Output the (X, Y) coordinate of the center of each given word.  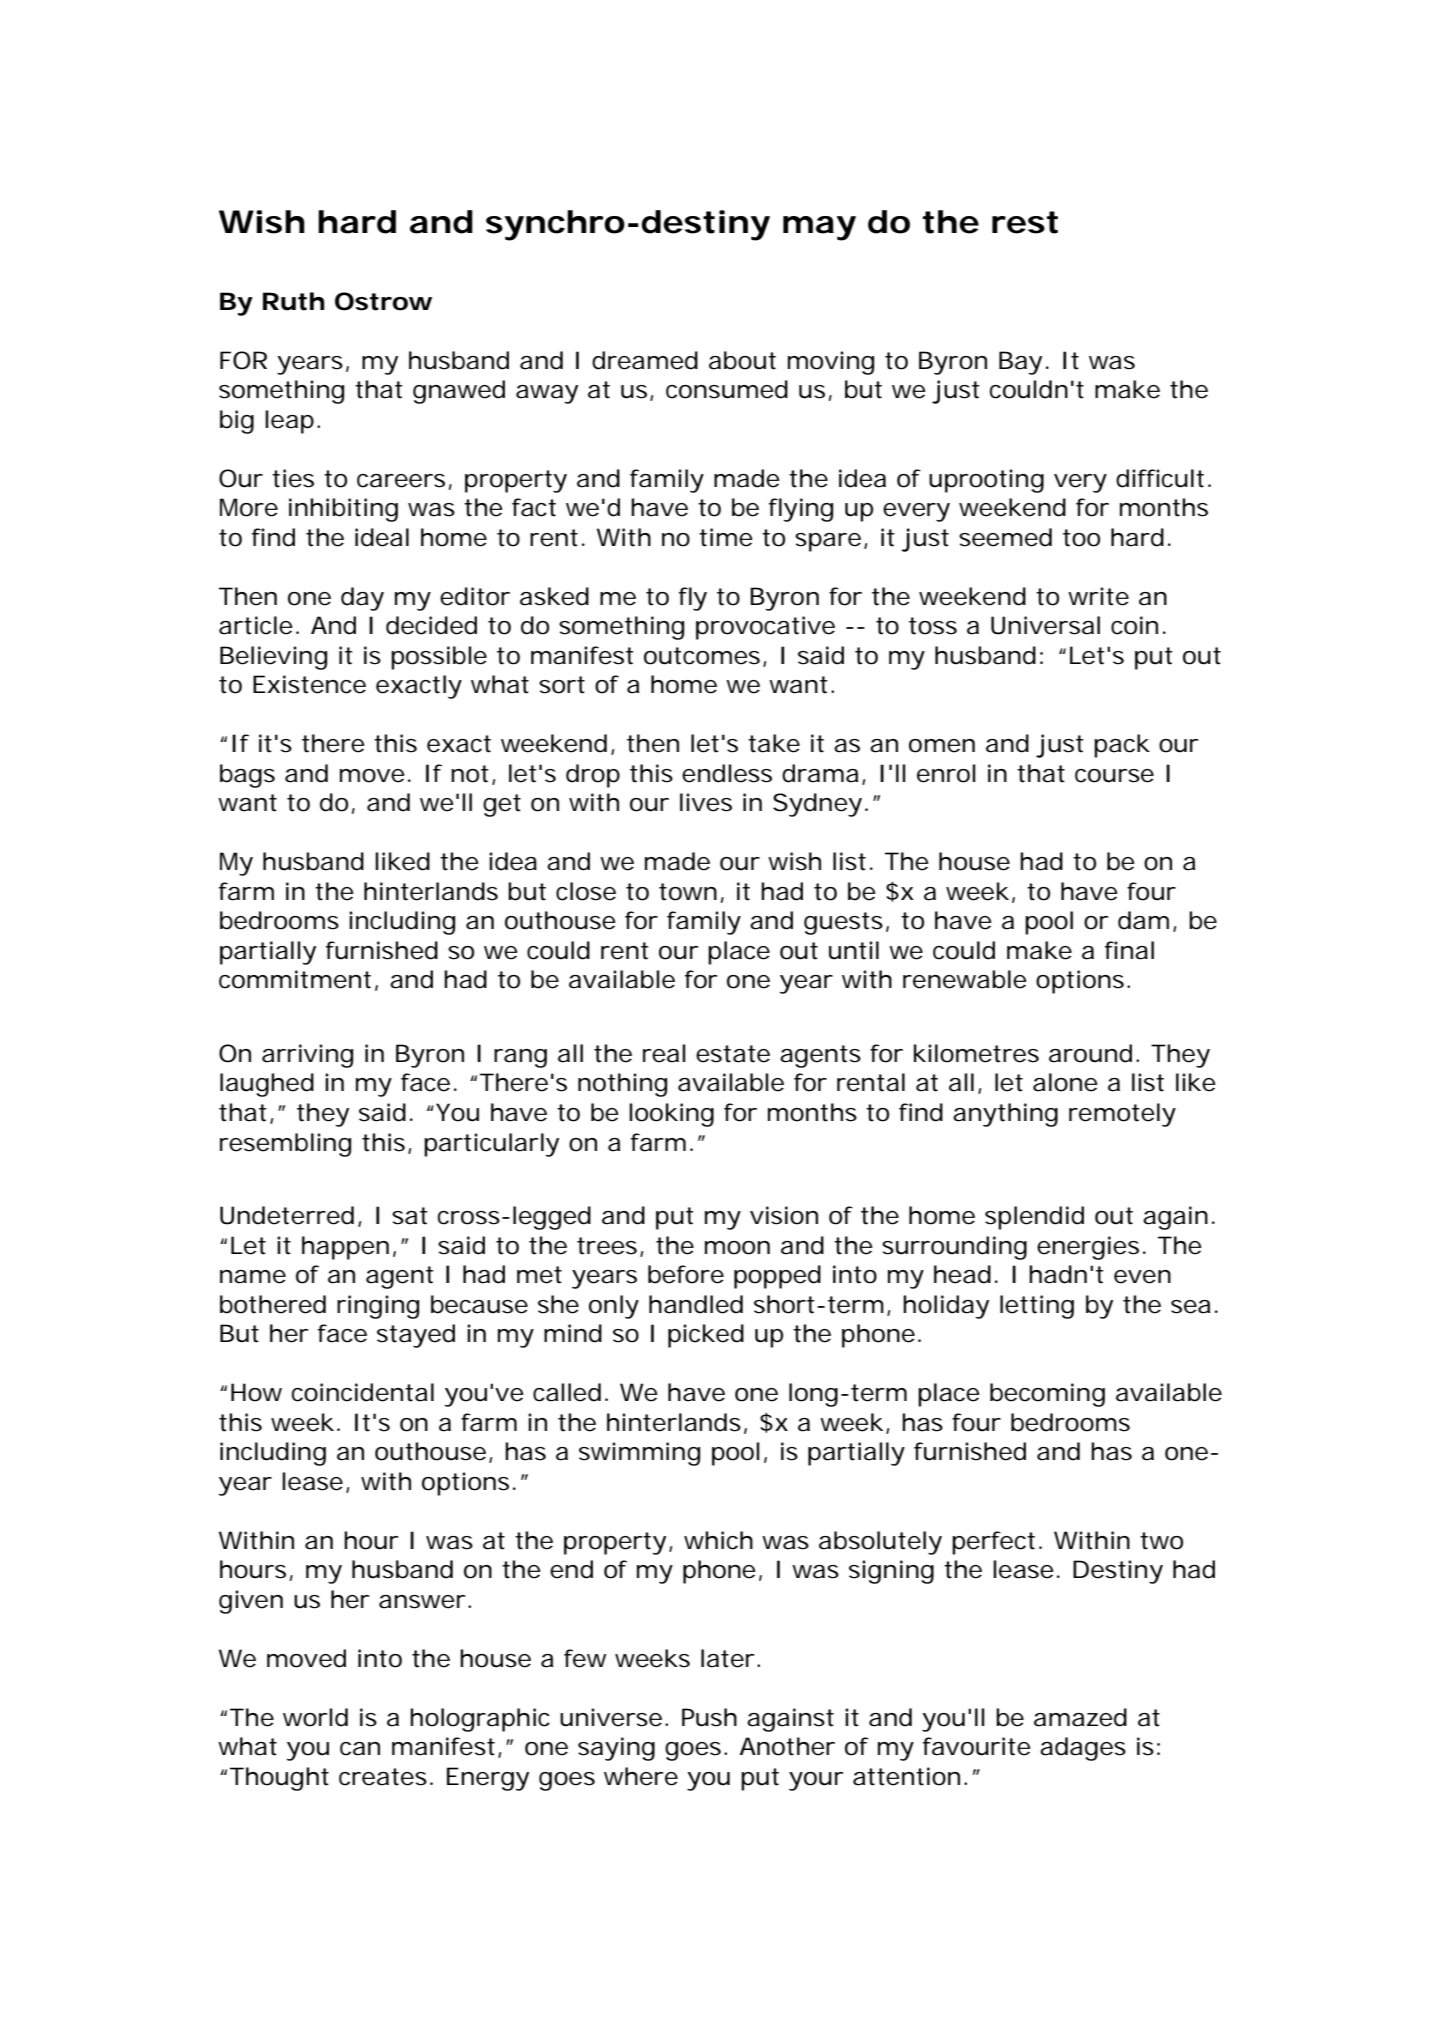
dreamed (645, 360)
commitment (298, 980)
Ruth (293, 301)
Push (709, 1717)
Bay (1024, 363)
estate (733, 1054)
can (360, 1749)
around (1094, 1053)
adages (1083, 1749)
